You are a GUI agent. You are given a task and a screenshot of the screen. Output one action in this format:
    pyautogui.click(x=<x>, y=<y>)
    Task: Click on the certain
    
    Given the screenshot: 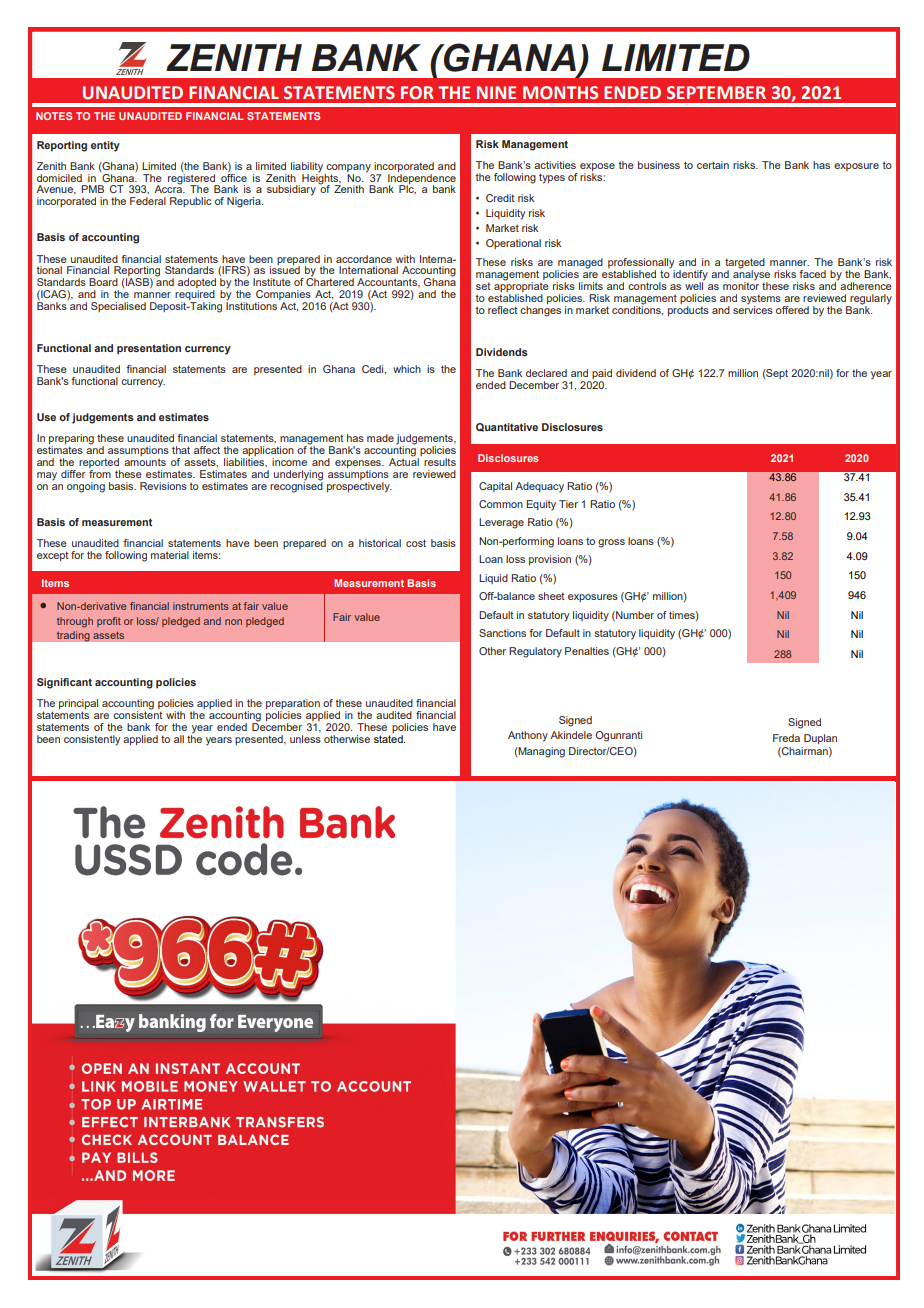 What is the action you would take?
    pyautogui.click(x=713, y=165)
